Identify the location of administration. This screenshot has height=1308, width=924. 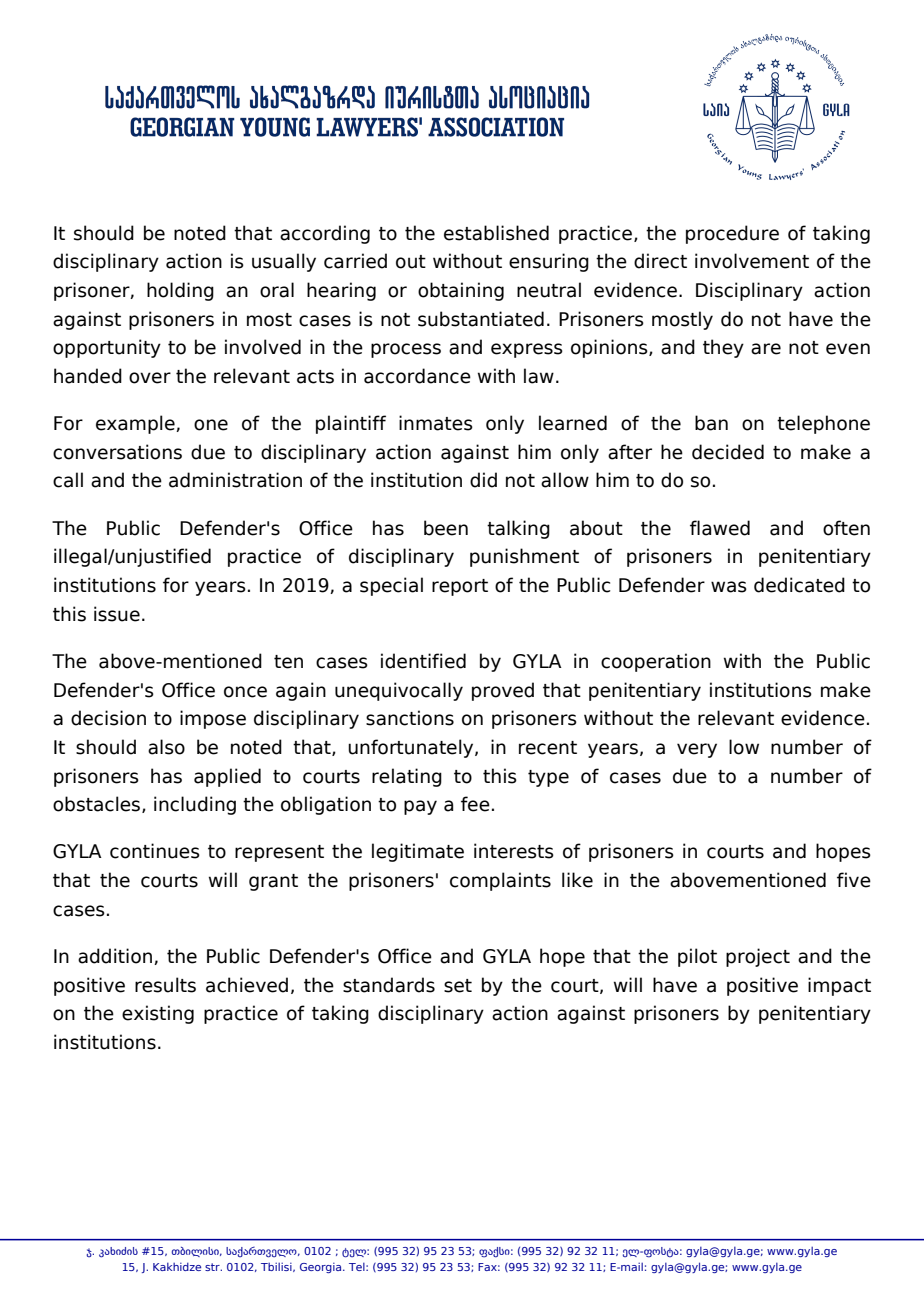
(235, 480).
